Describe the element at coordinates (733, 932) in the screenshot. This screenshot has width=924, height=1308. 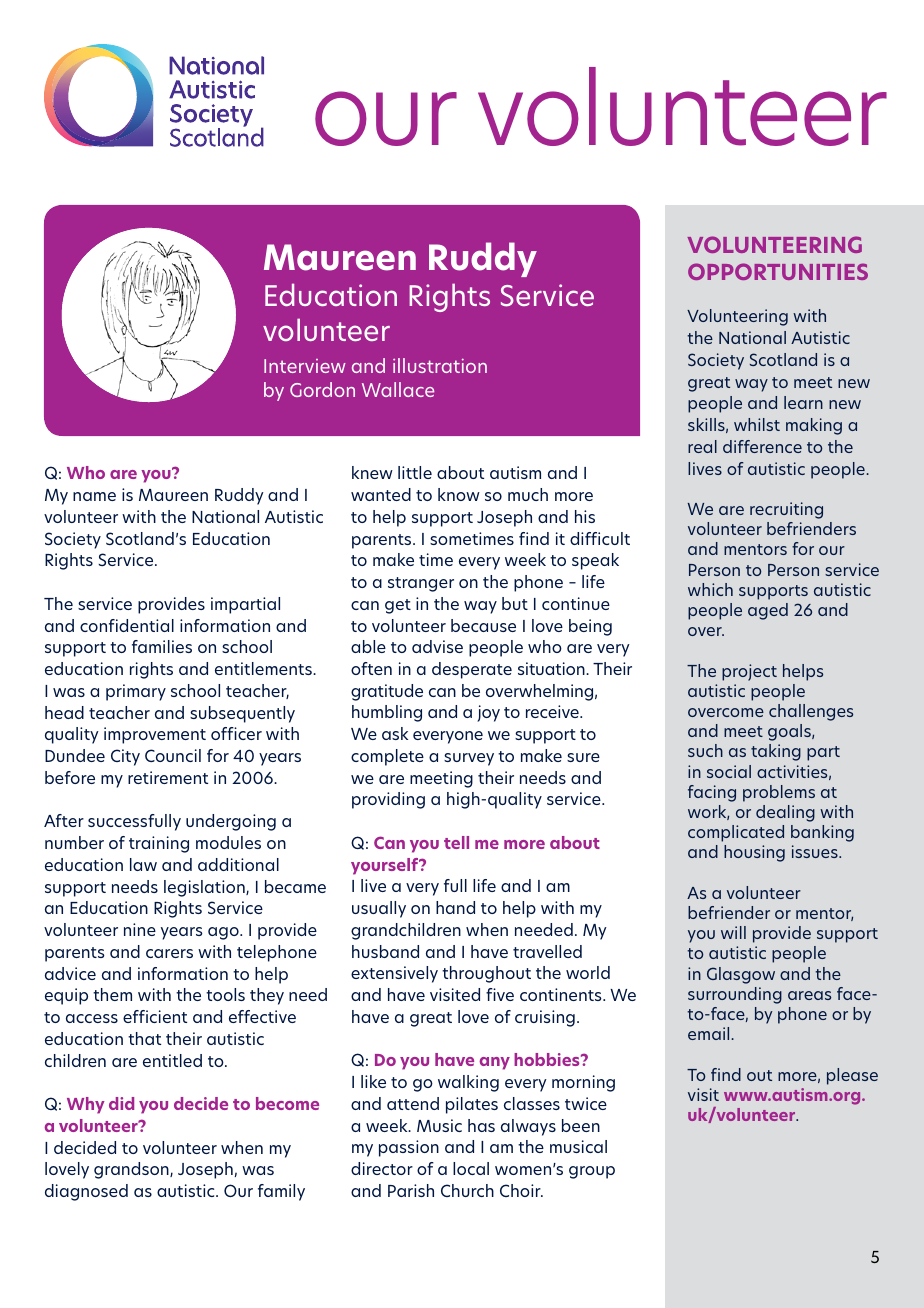
I see `will` at that location.
